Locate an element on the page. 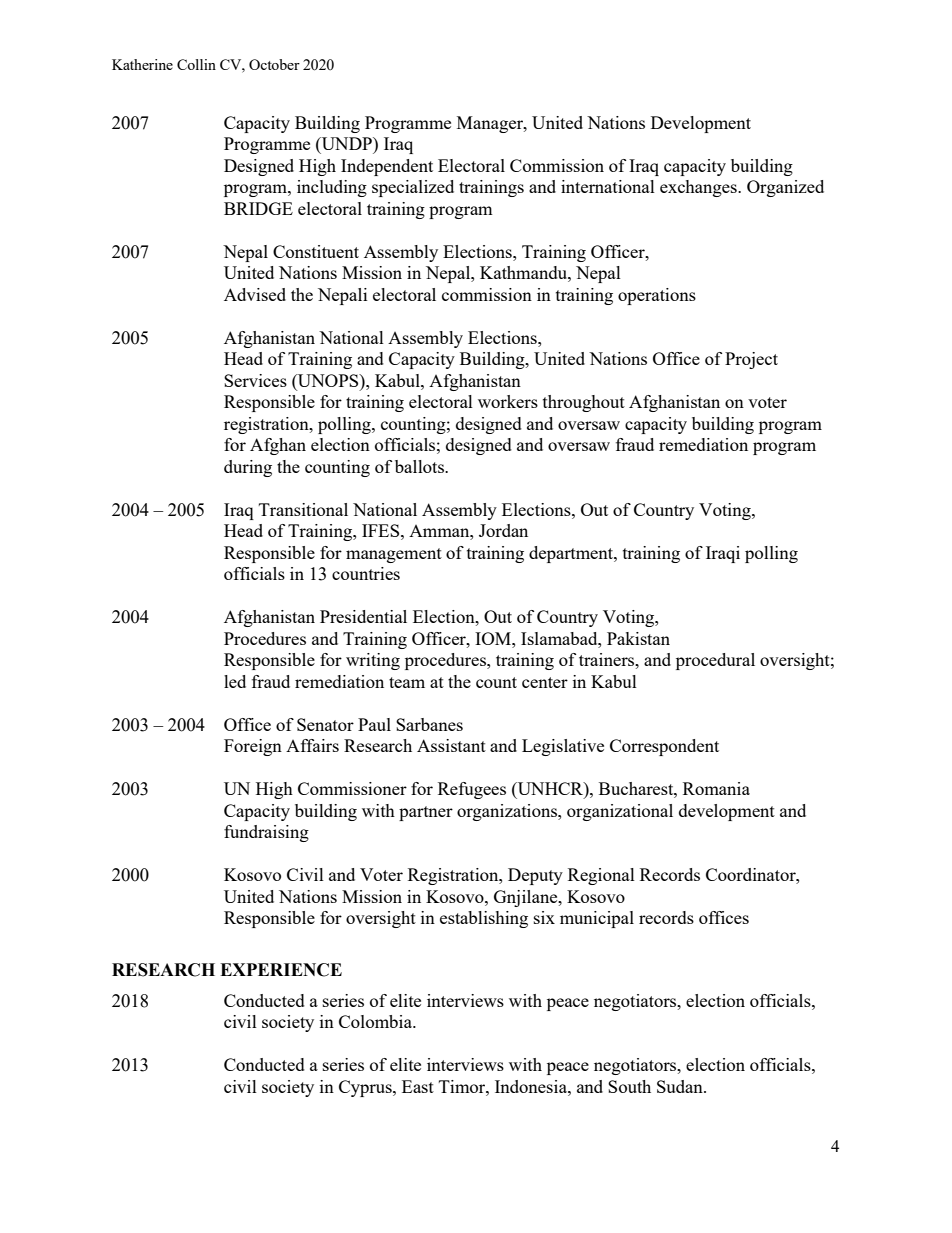  EXPERIENCE is located at coordinates (281, 970).
